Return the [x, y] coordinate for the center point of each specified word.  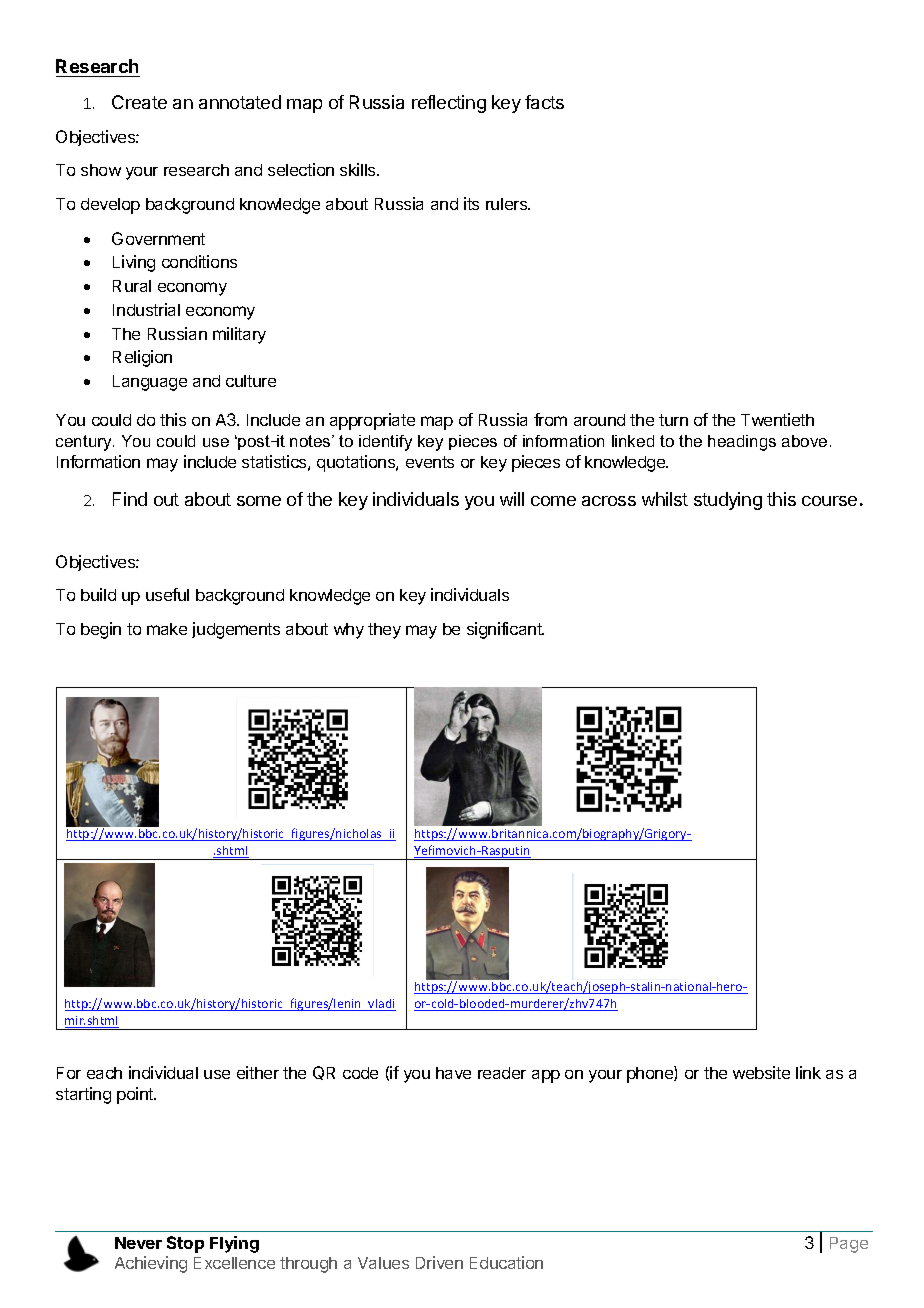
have [453, 1073]
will [512, 499]
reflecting [449, 104]
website [761, 1072]
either [258, 1072]
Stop [185, 1244]
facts [544, 102]
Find [130, 499]
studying [728, 501]
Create [139, 102]
